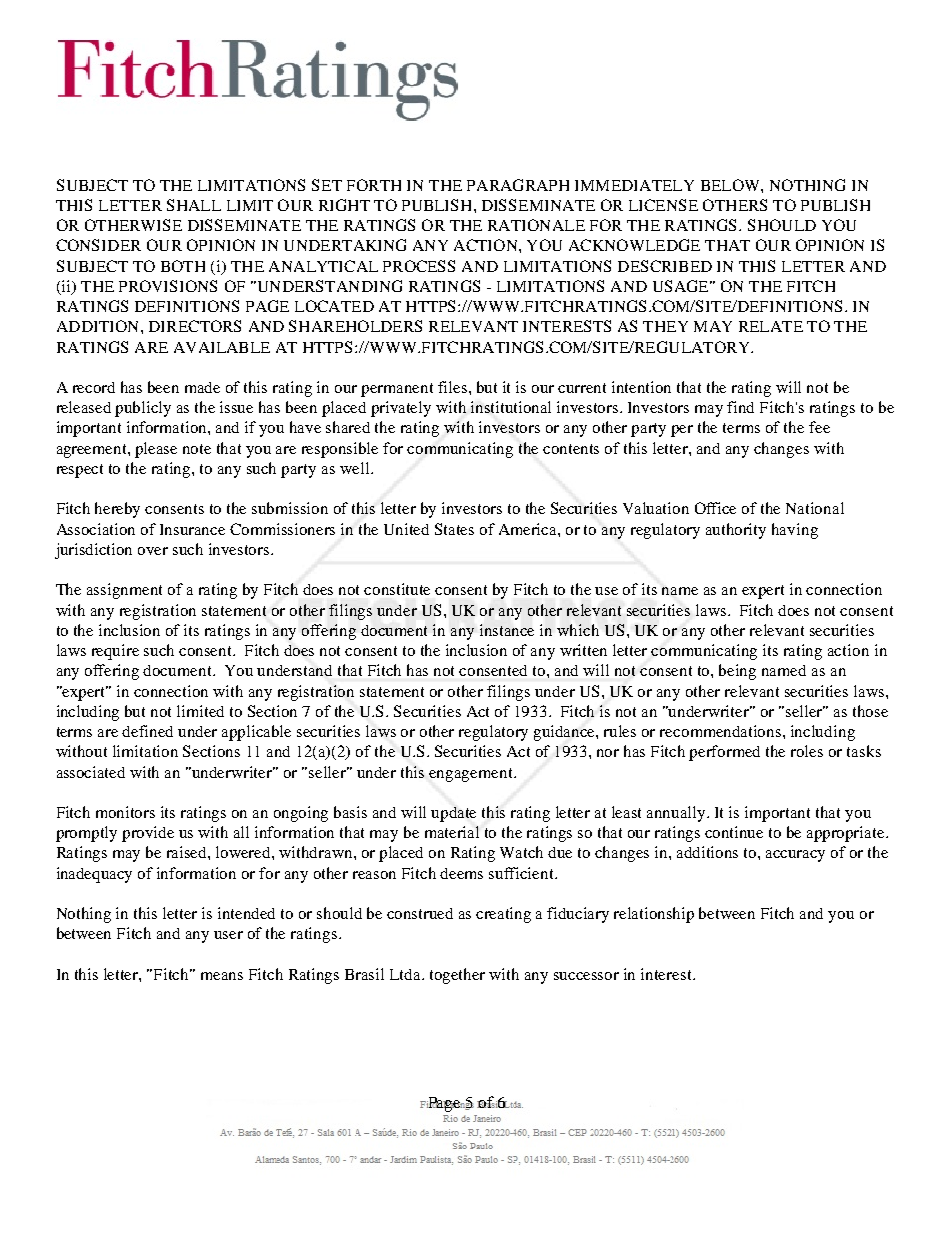 This screenshot has height=1233, width=952. Describe the element at coordinates (807, 751) in the screenshot. I see `roles` at that location.
